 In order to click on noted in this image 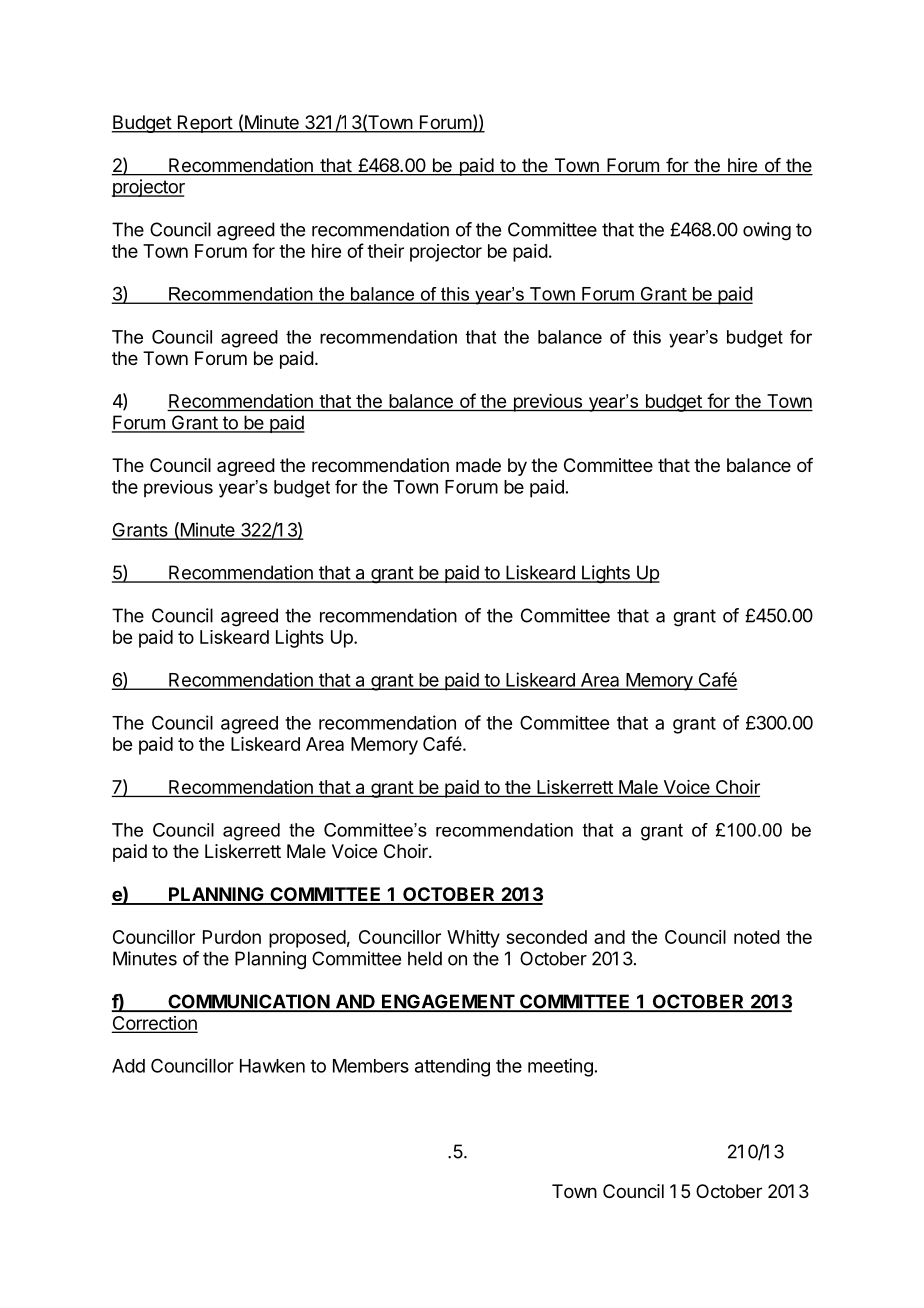, I will do `click(757, 937)`.
